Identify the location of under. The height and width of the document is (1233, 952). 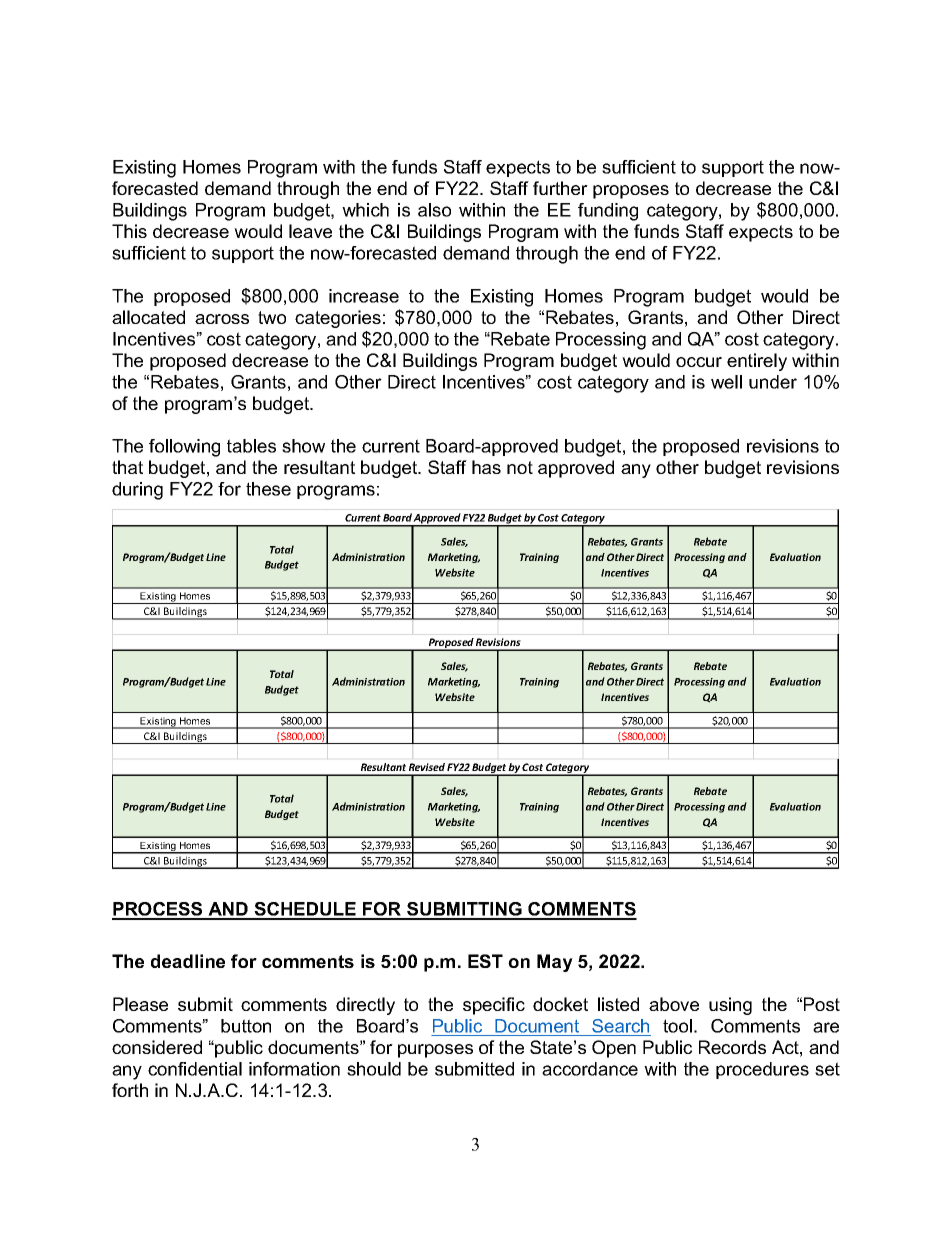
(773, 382).
